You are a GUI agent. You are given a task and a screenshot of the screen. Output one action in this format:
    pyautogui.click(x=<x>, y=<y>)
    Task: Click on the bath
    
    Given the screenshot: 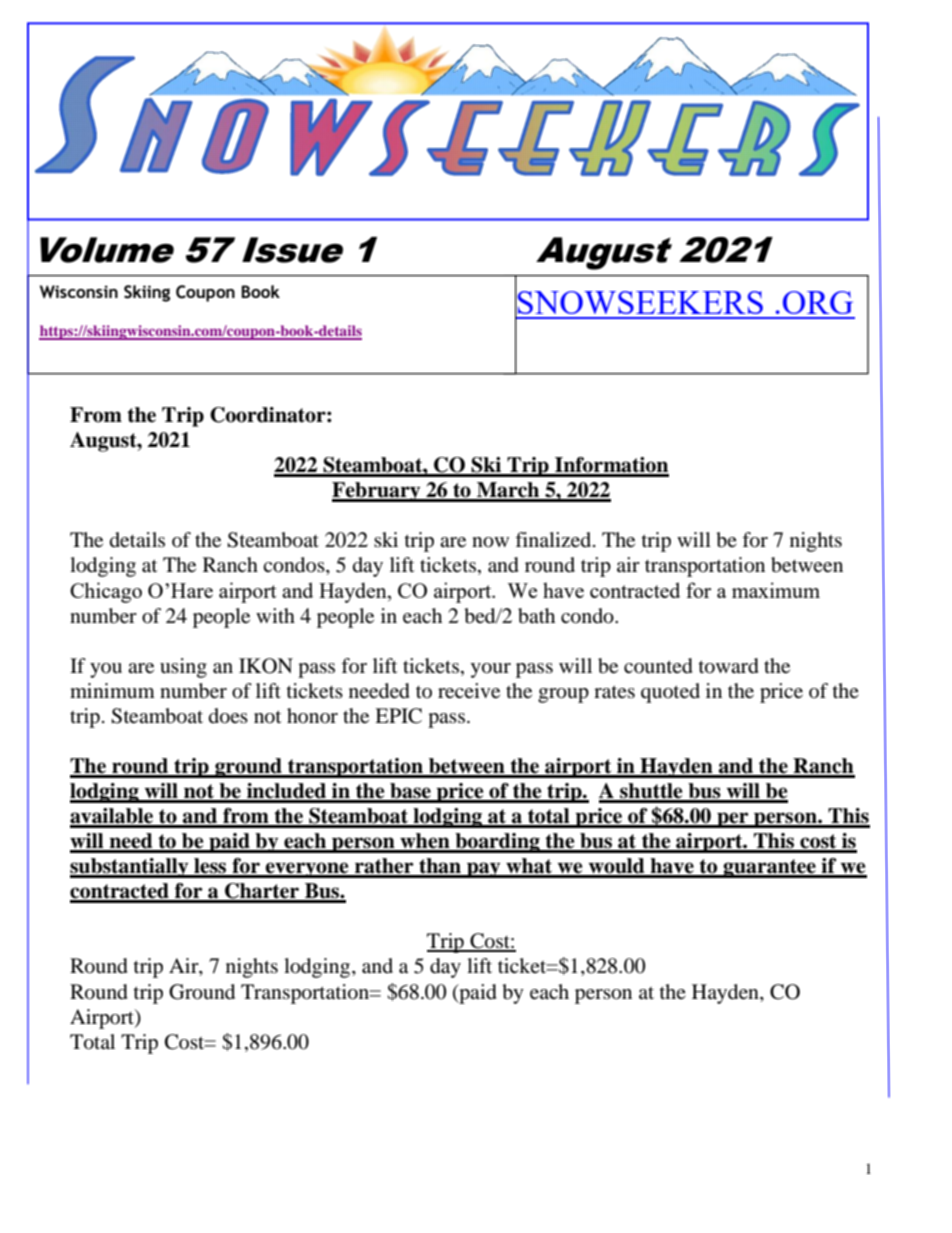 What is the action you would take?
    pyautogui.click(x=536, y=616)
